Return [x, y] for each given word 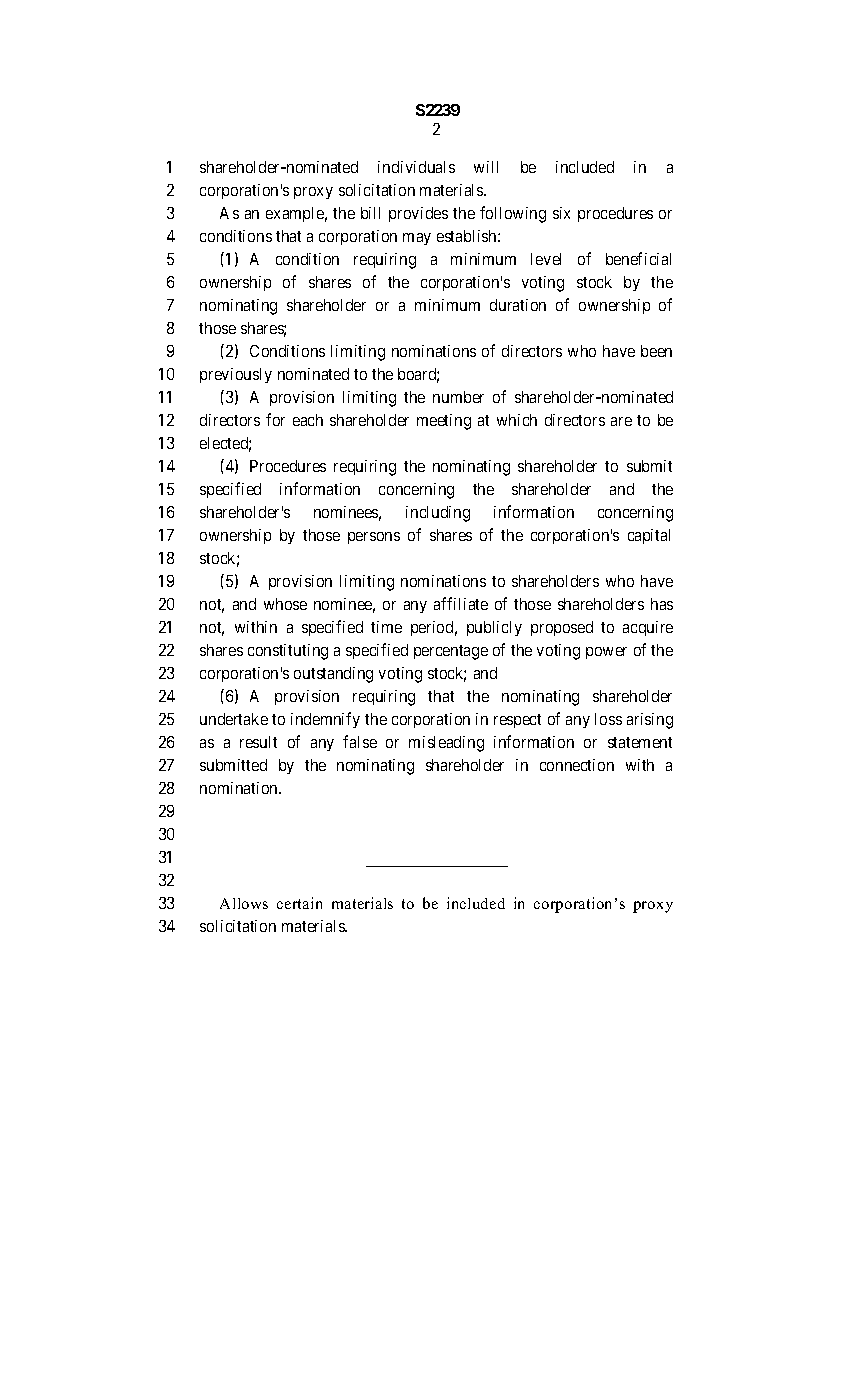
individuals [416, 167]
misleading [446, 744]
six [561, 213]
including [438, 514]
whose [285, 604]
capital [649, 536]
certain [299, 903]
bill [370, 213]
